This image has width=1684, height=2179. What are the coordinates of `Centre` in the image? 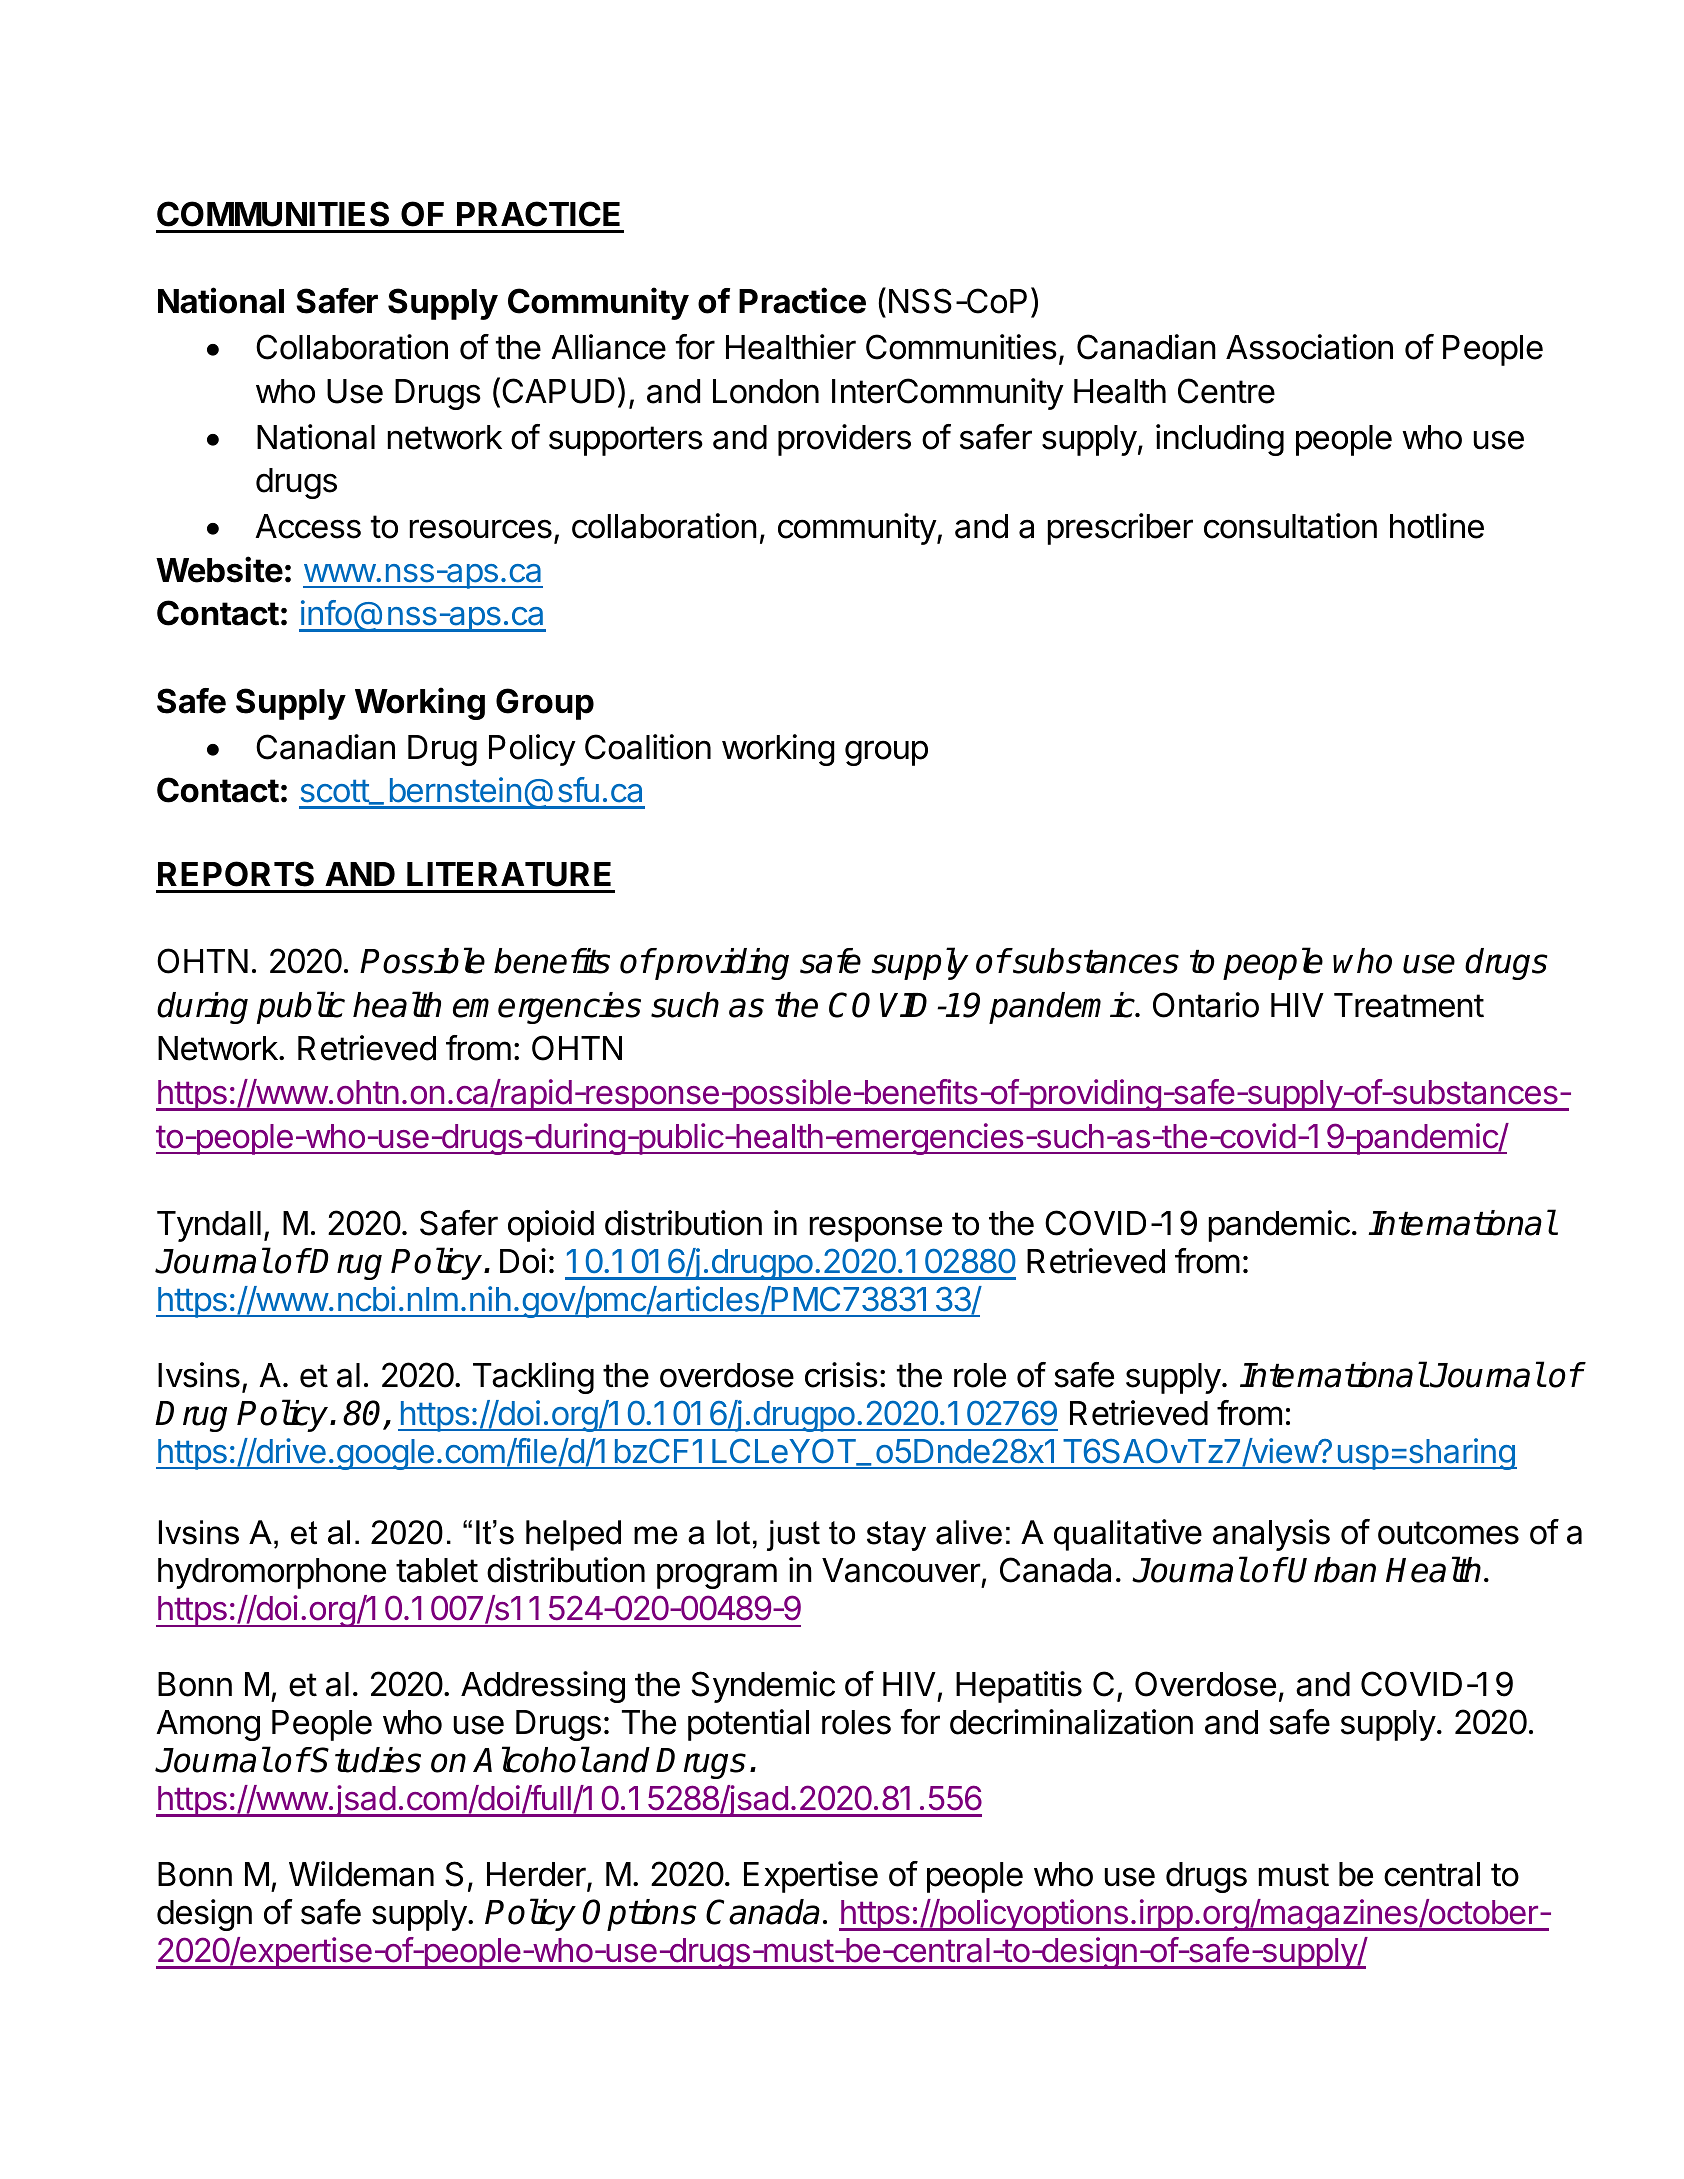 It's located at (1226, 391).
